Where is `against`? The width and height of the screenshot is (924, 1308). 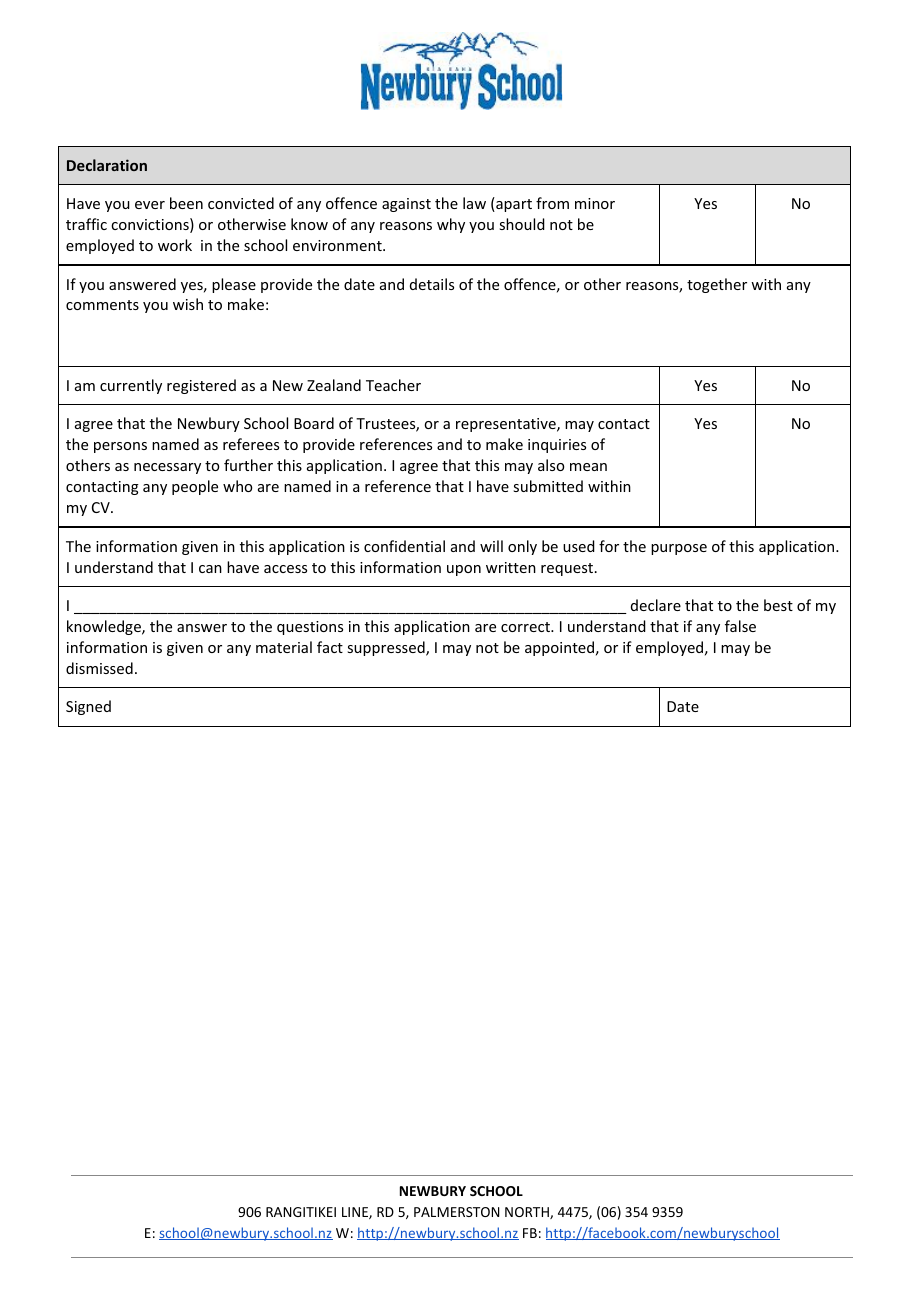 against is located at coordinates (406, 205).
